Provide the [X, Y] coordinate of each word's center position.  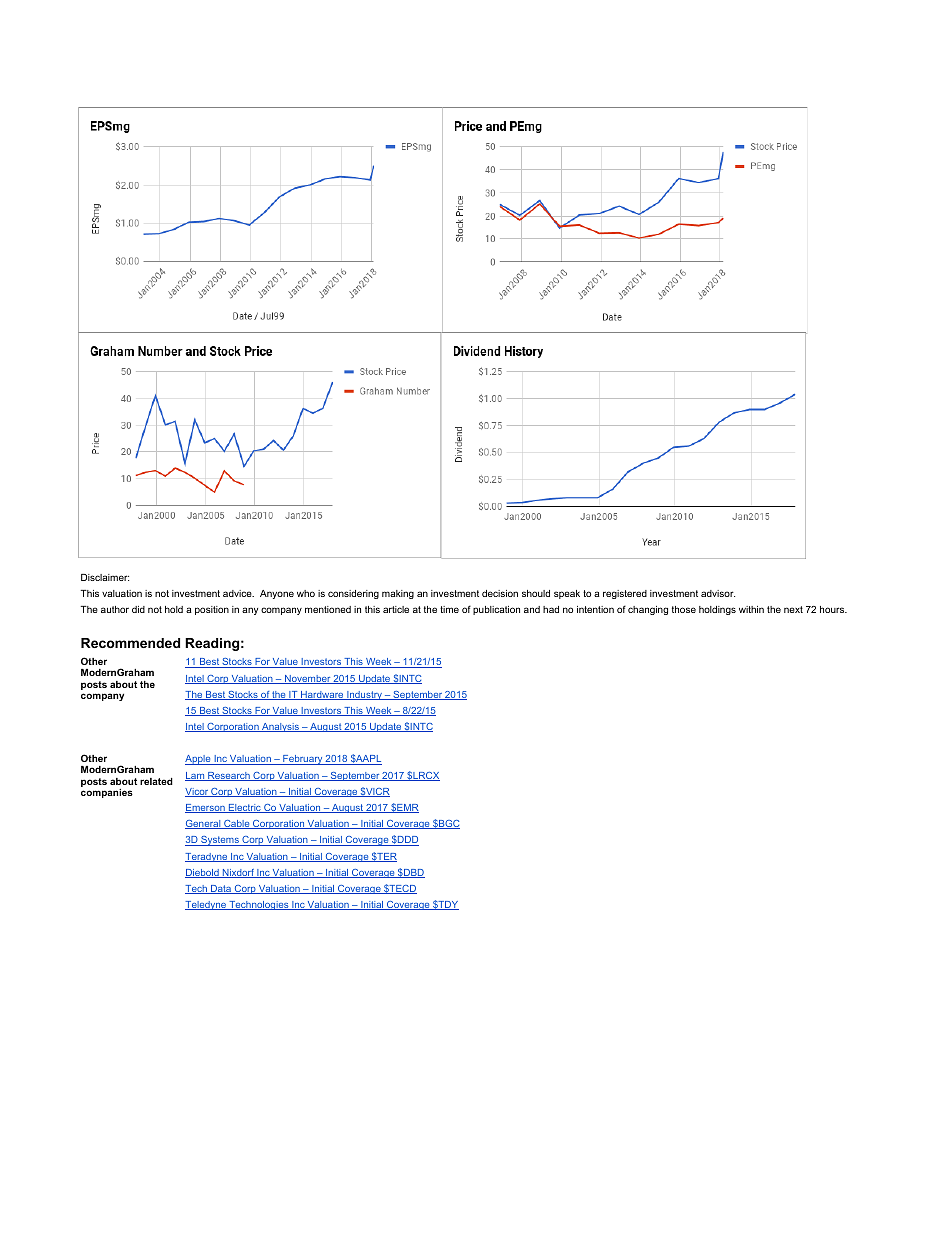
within [751, 609]
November [308, 679]
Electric [245, 808]
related [156, 781]
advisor [718, 593]
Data [221, 889]
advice [238, 593]
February [303, 760]
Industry [364, 695]
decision [500, 593]
